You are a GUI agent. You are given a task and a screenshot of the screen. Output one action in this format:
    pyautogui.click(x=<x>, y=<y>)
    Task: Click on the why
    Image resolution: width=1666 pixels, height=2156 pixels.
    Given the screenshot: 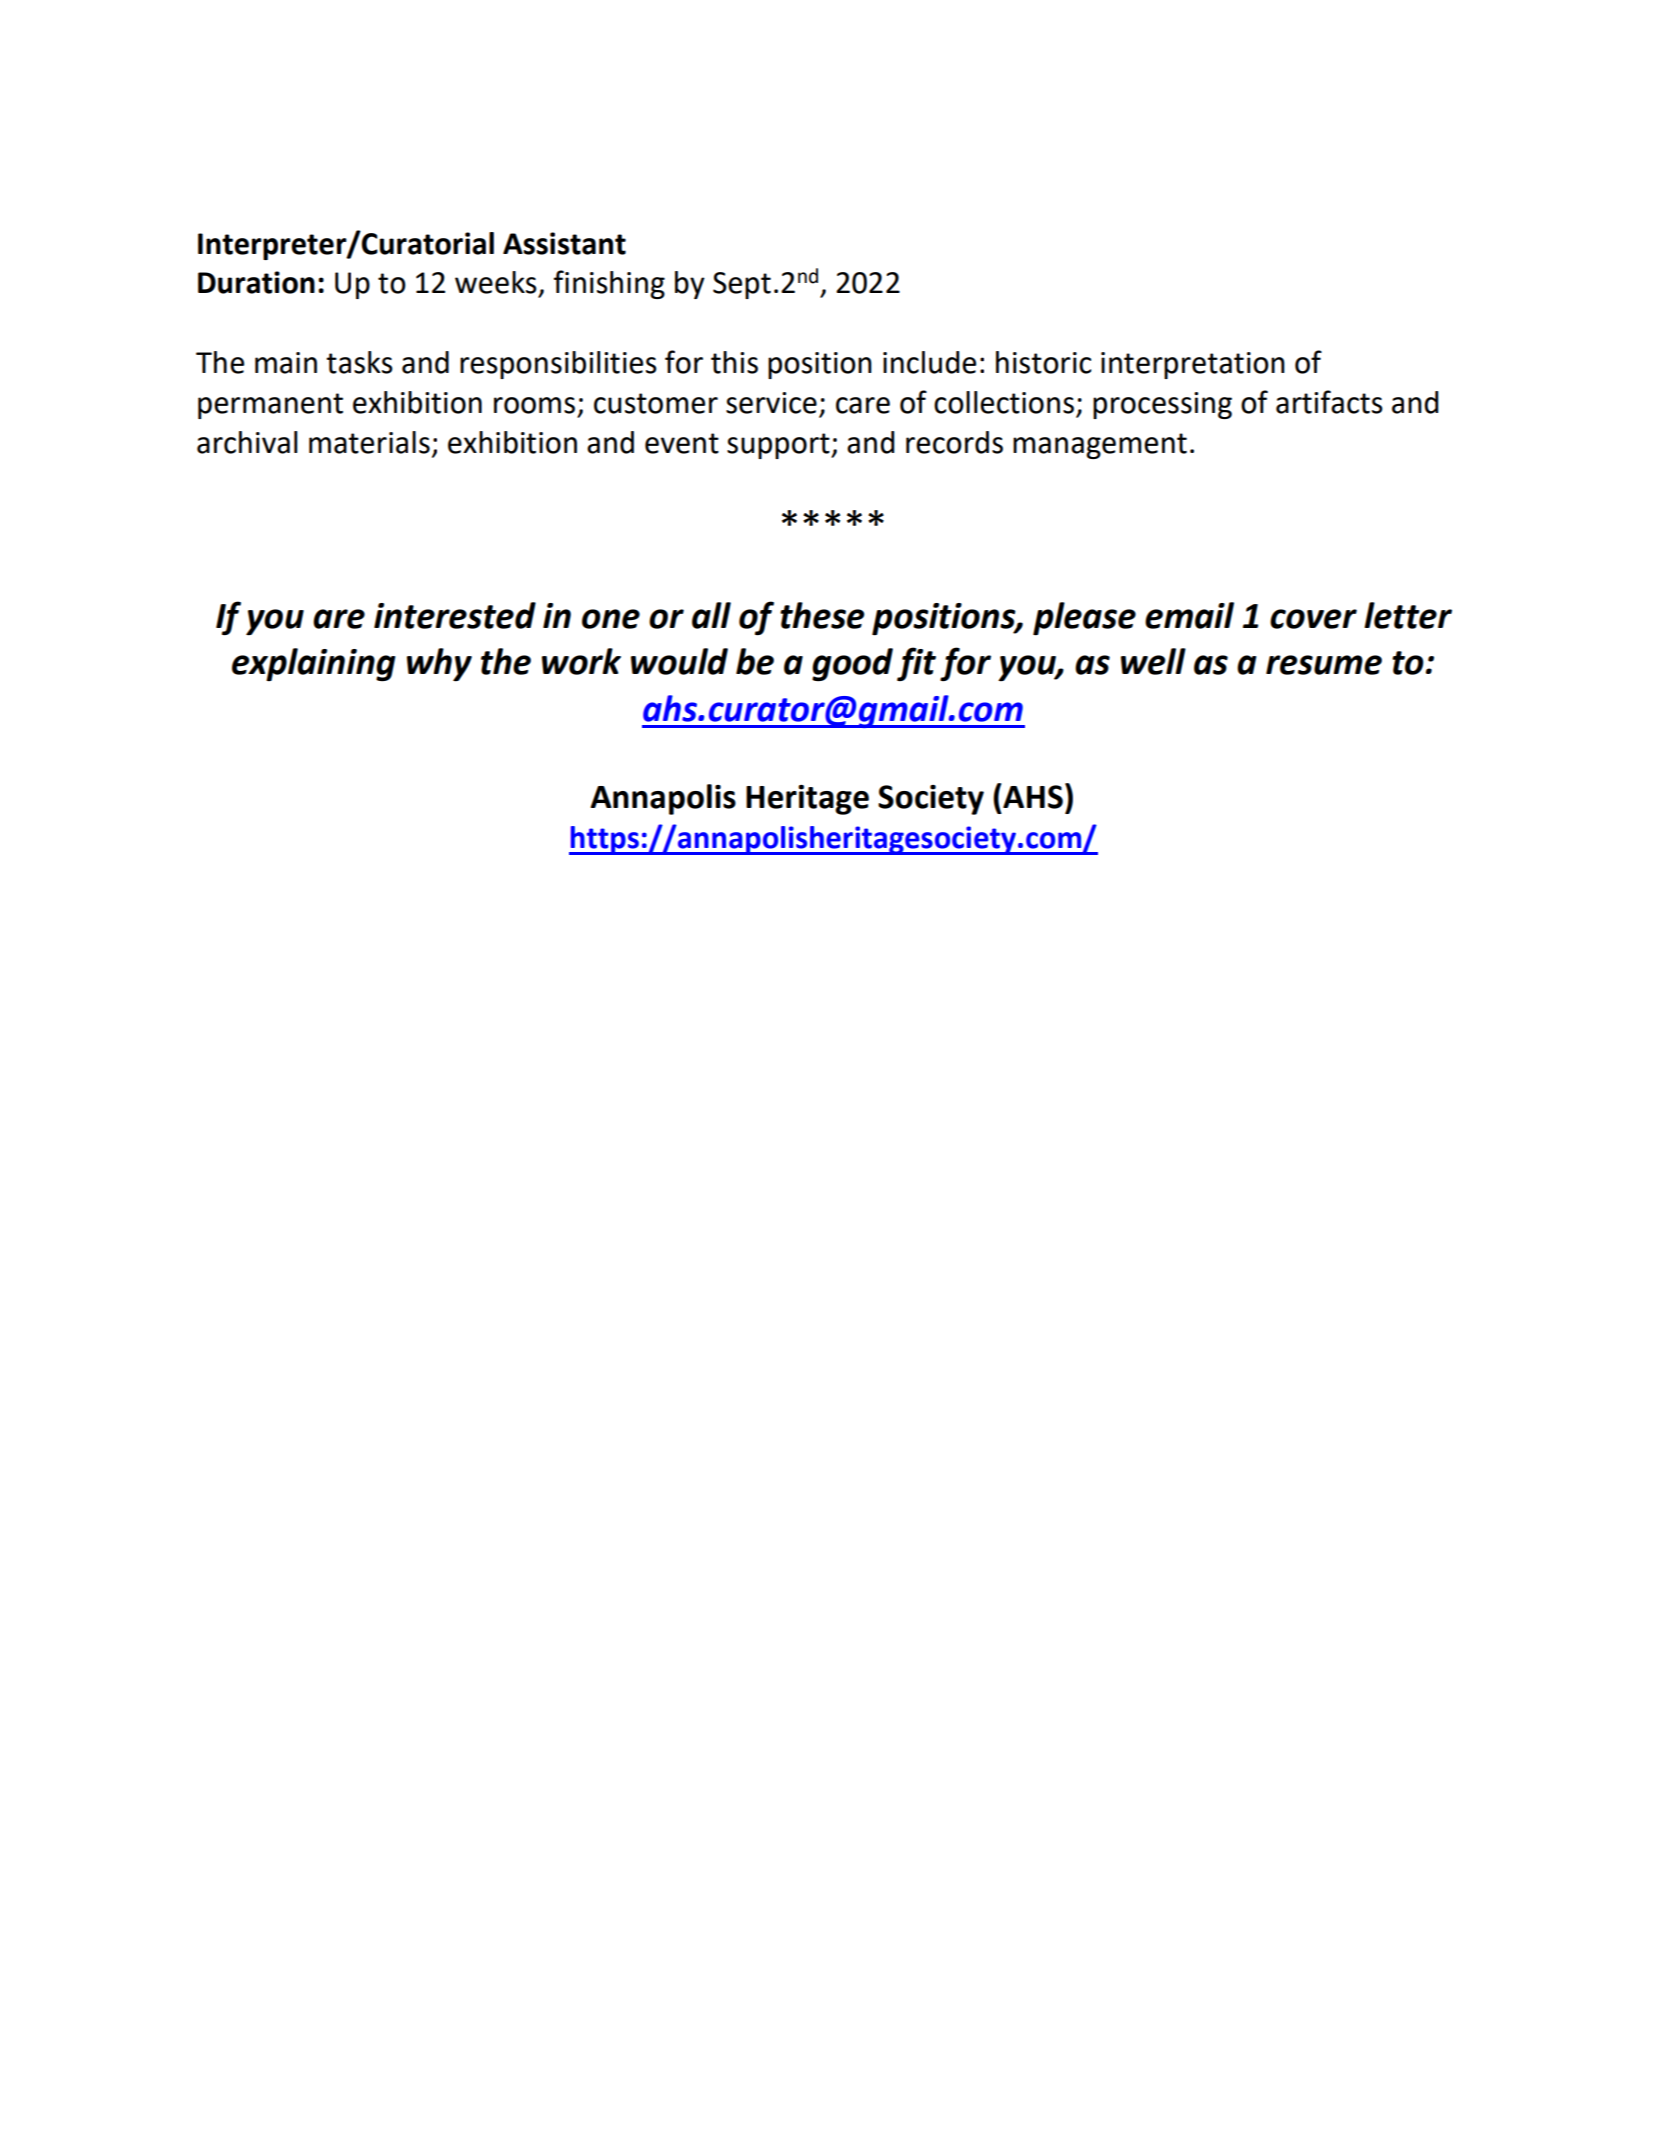 What is the action you would take?
    pyautogui.click(x=439, y=664)
